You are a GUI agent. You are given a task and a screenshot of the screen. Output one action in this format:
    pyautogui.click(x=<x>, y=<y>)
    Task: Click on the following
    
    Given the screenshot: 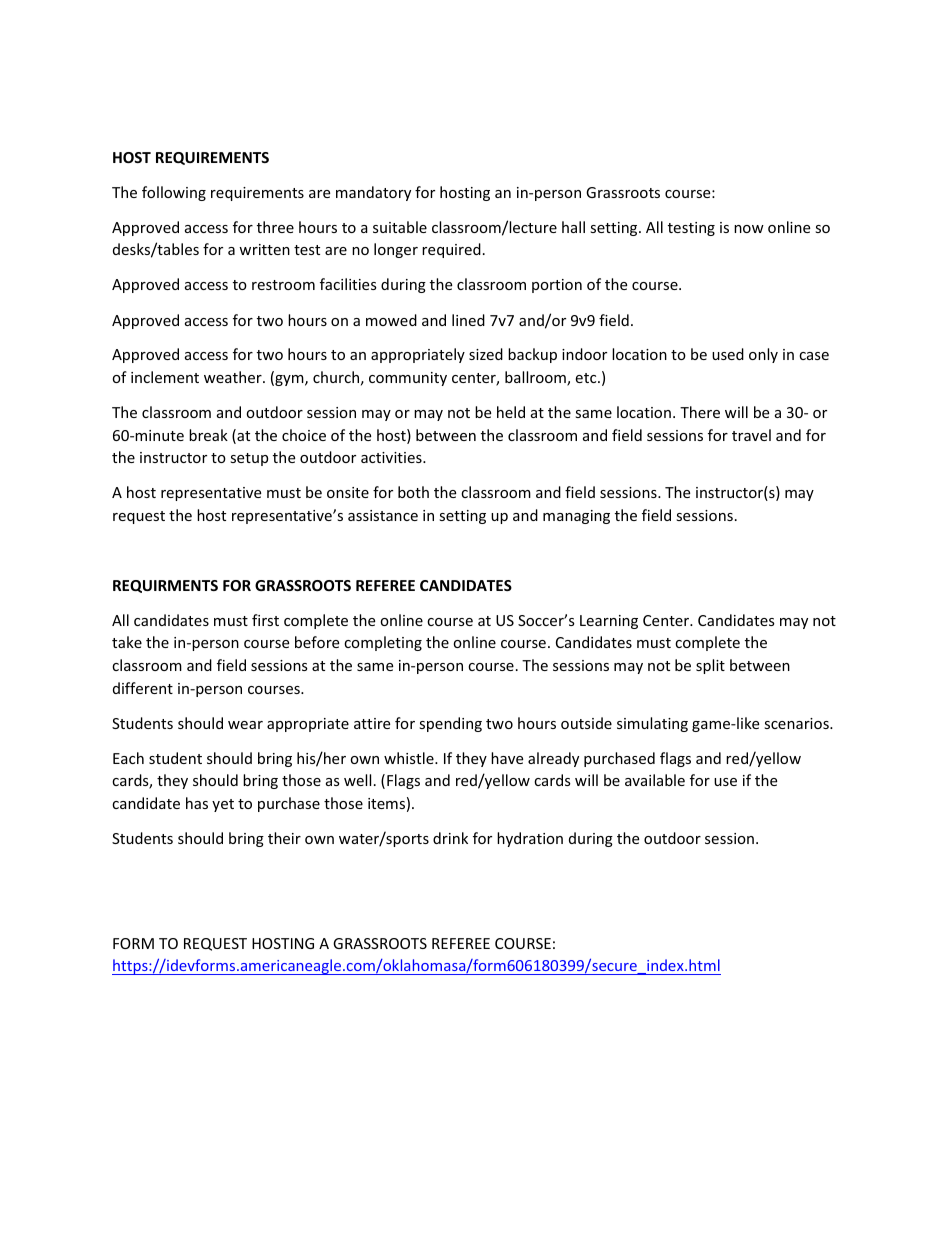 What is the action you would take?
    pyautogui.click(x=174, y=193)
